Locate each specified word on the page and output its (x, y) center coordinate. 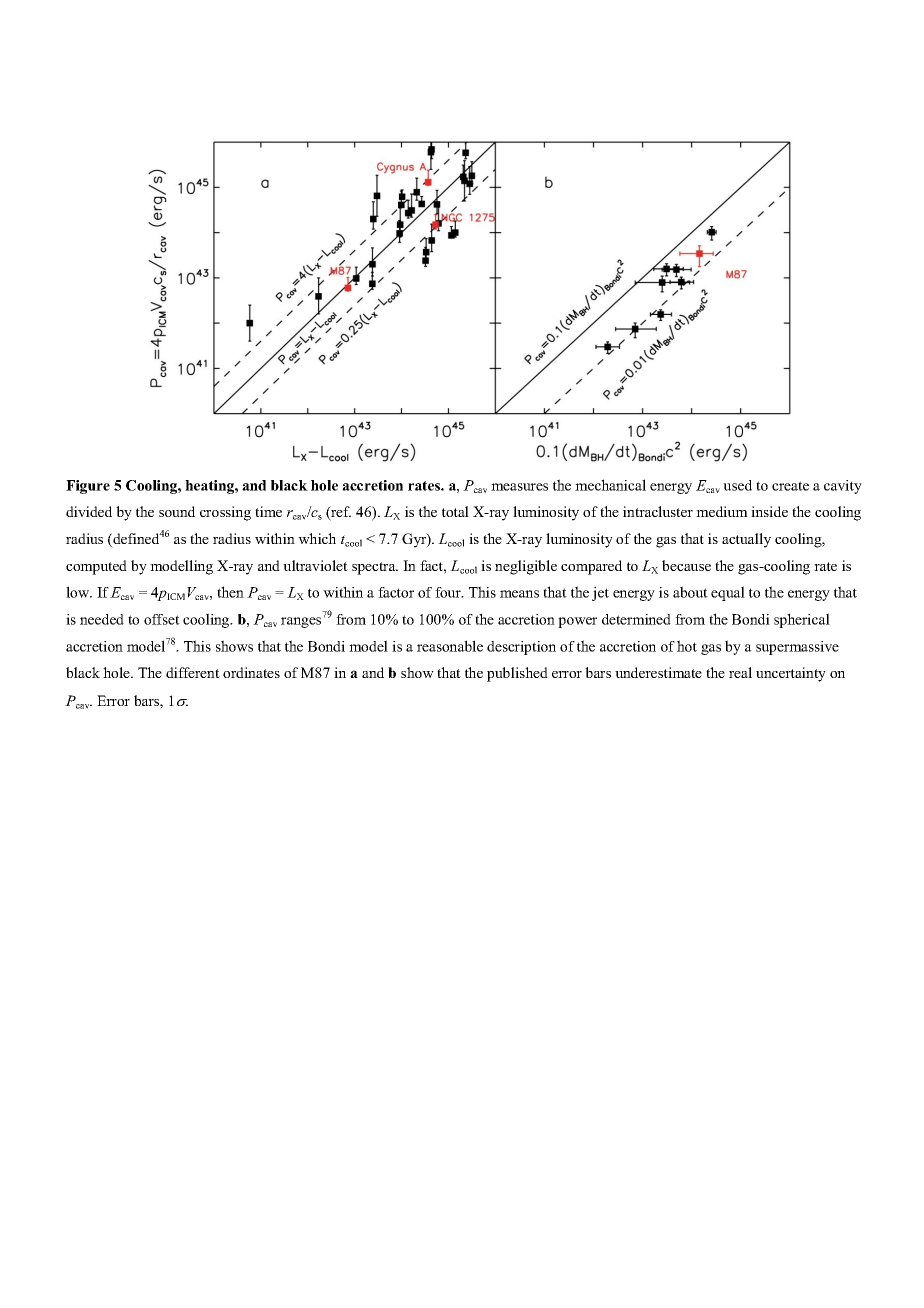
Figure (88, 487)
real (740, 672)
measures (519, 487)
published (517, 674)
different (193, 672)
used (737, 485)
